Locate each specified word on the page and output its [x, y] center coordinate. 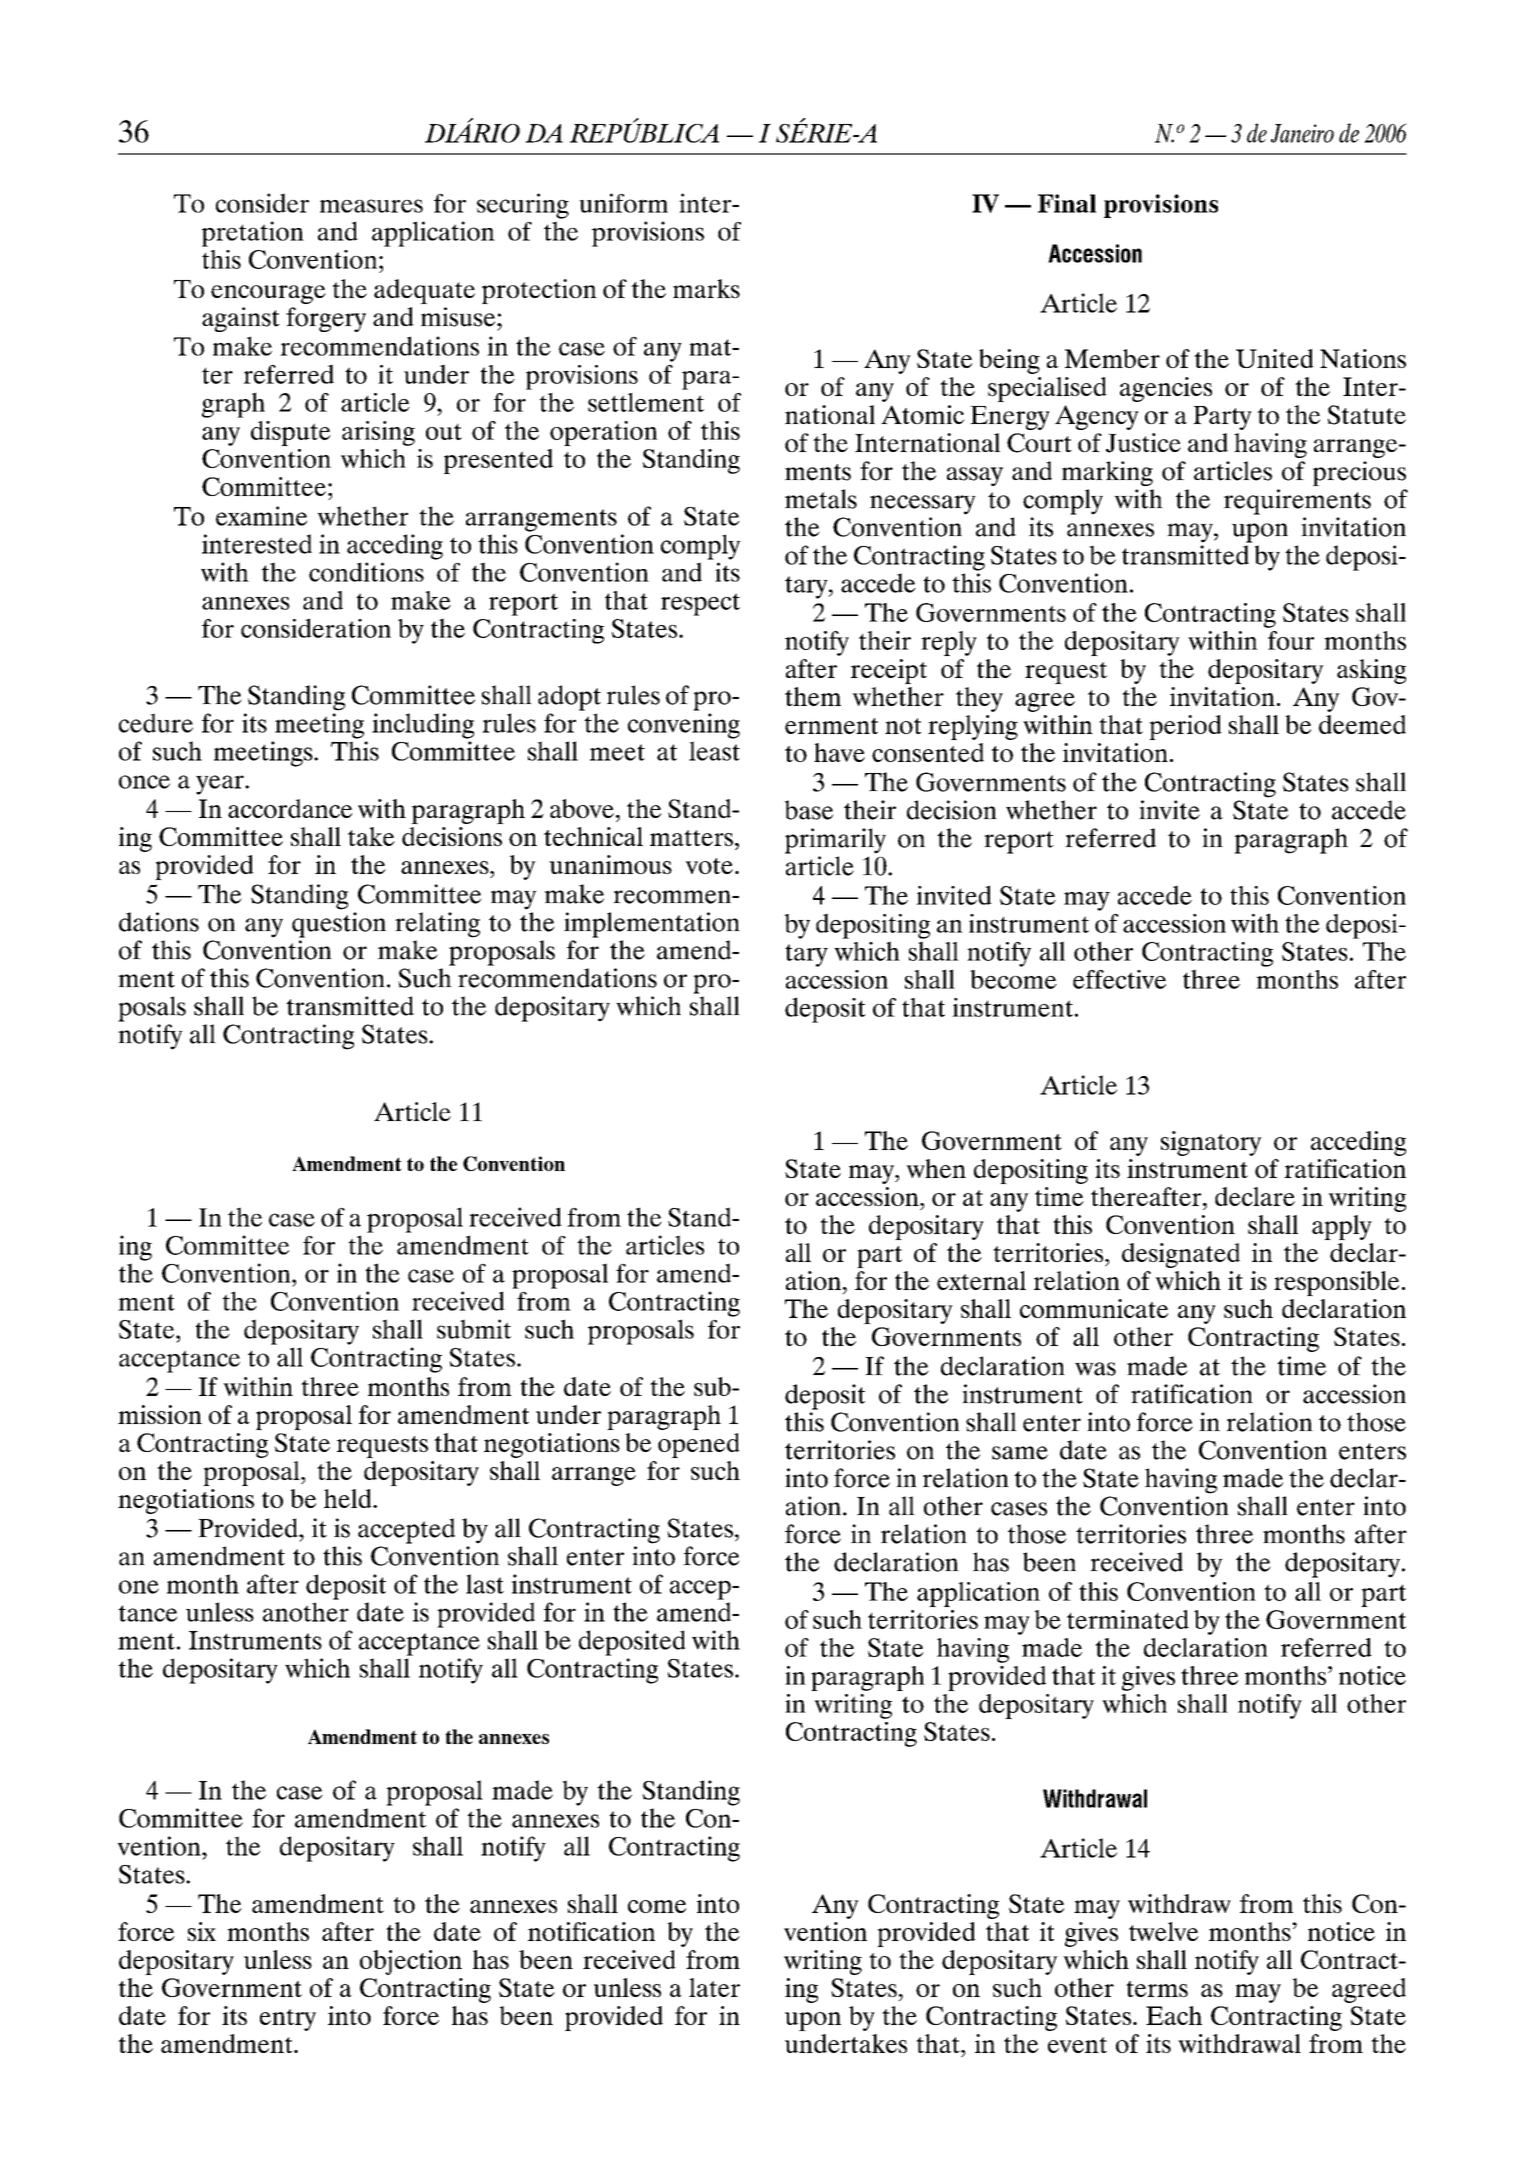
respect [700, 604]
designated [1181, 1255]
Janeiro [1302, 133]
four [1291, 640]
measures [371, 206]
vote [709, 866]
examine [261, 516]
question [339, 925]
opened [699, 1445]
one [139, 1587]
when [936, 1168]
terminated [1128, 1619]
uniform [623, 203]
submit [474, 1329]
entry [288, 2020]
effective [1119, 979]
